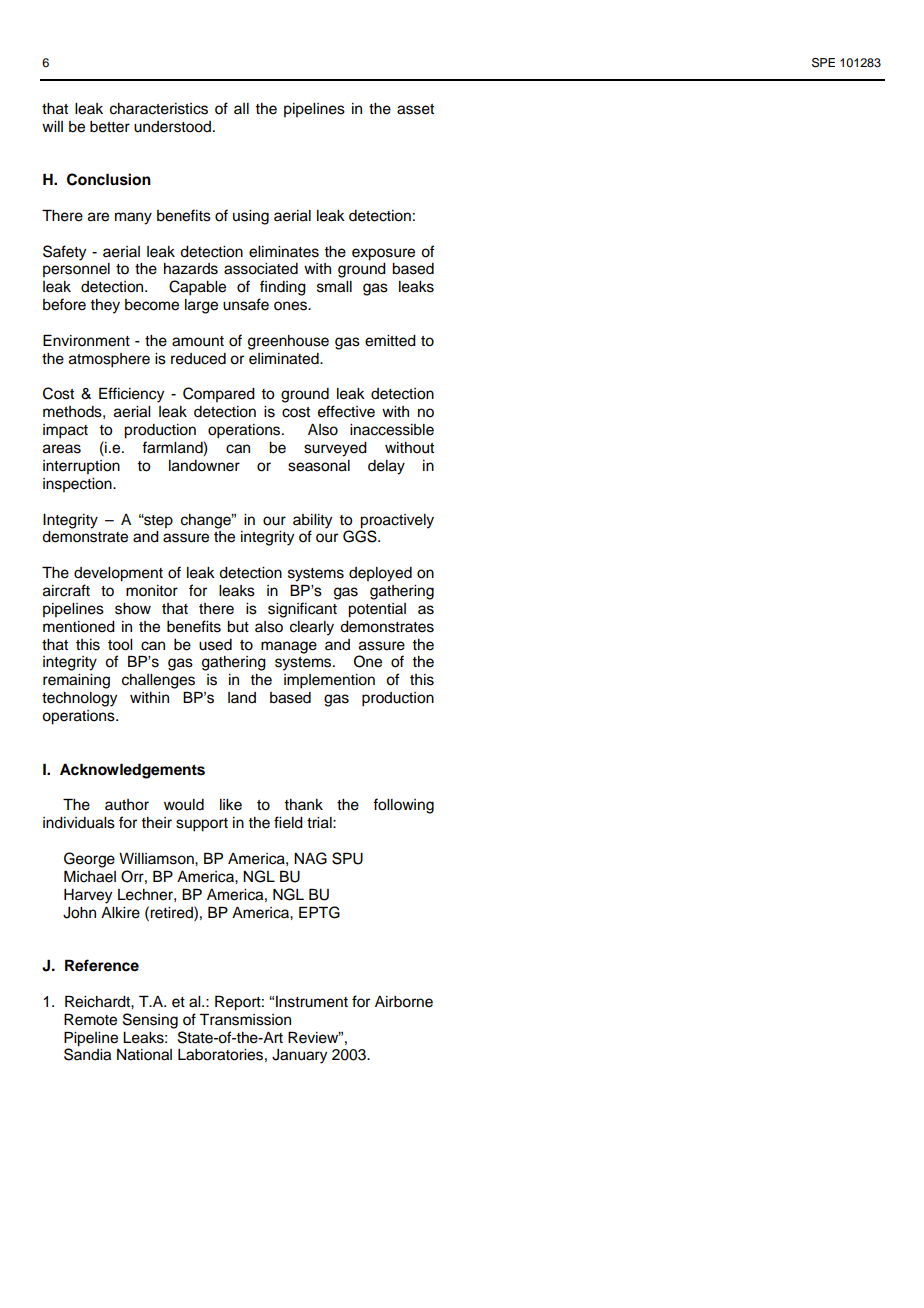 This image has width=924, height=1308. I want to click on but, so click(238, 627).
